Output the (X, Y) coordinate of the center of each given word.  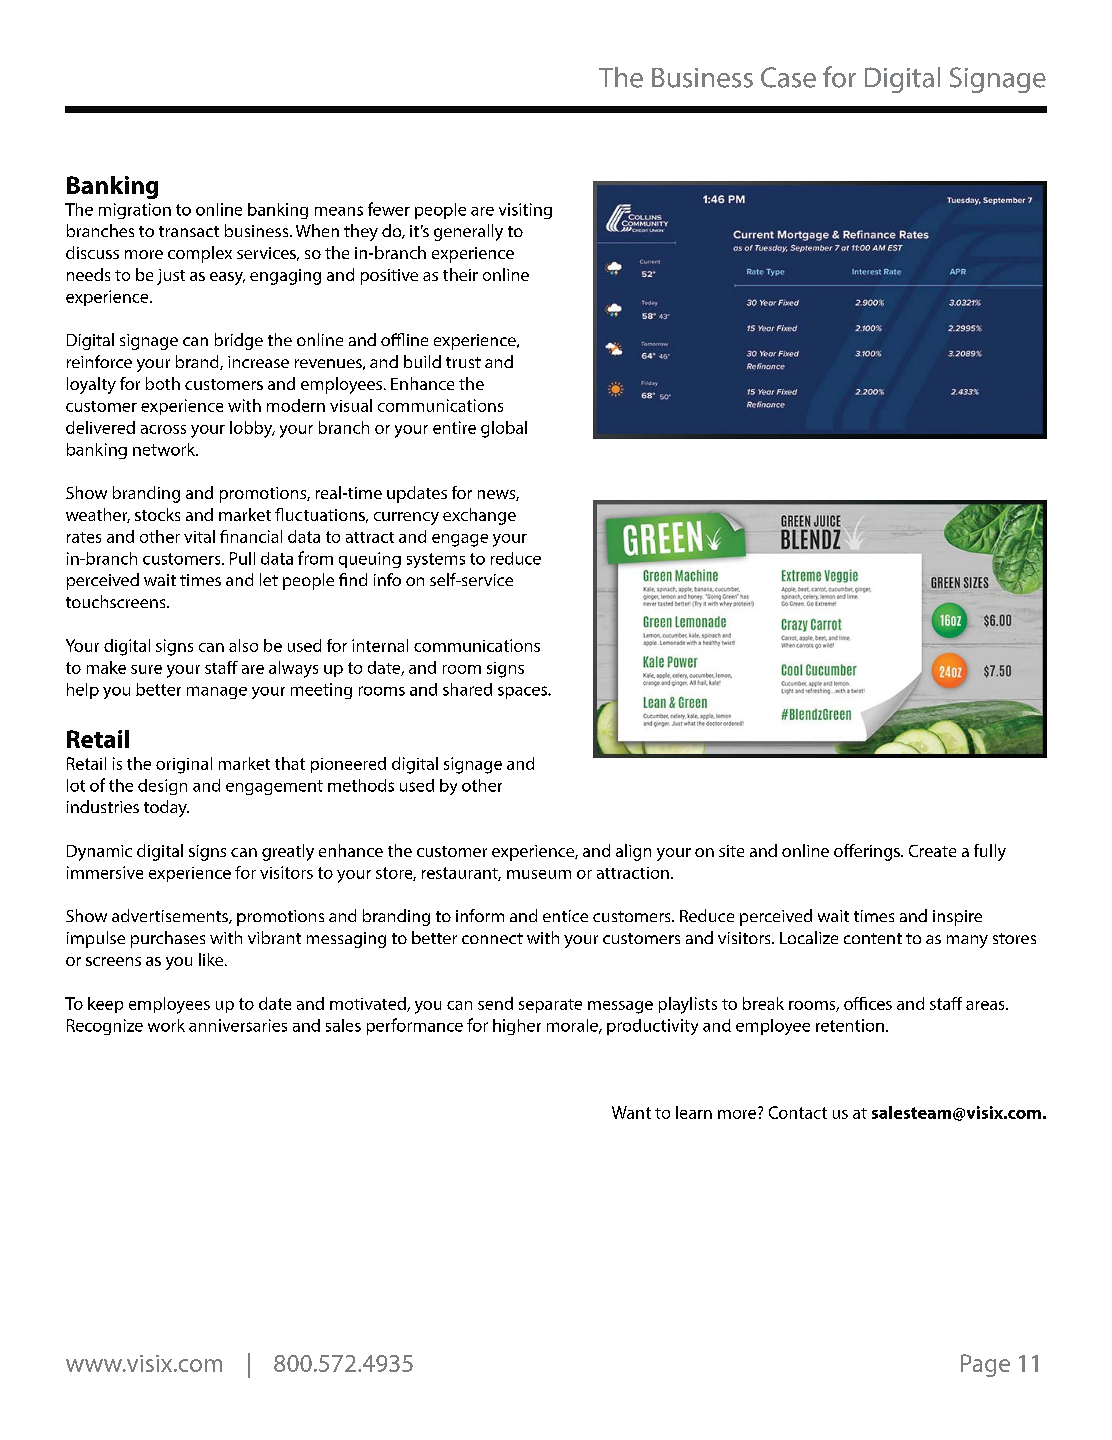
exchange (479, 516)
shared (467, 689)
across (163, 429)
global (504, 429)
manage (217, 692)
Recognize (105, 1027)
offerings (868, 852)
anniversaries (238, 1025)
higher (517, 1027)
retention (850, 1025)
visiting (525, 211)
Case (788, 77)
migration (135, 211)
